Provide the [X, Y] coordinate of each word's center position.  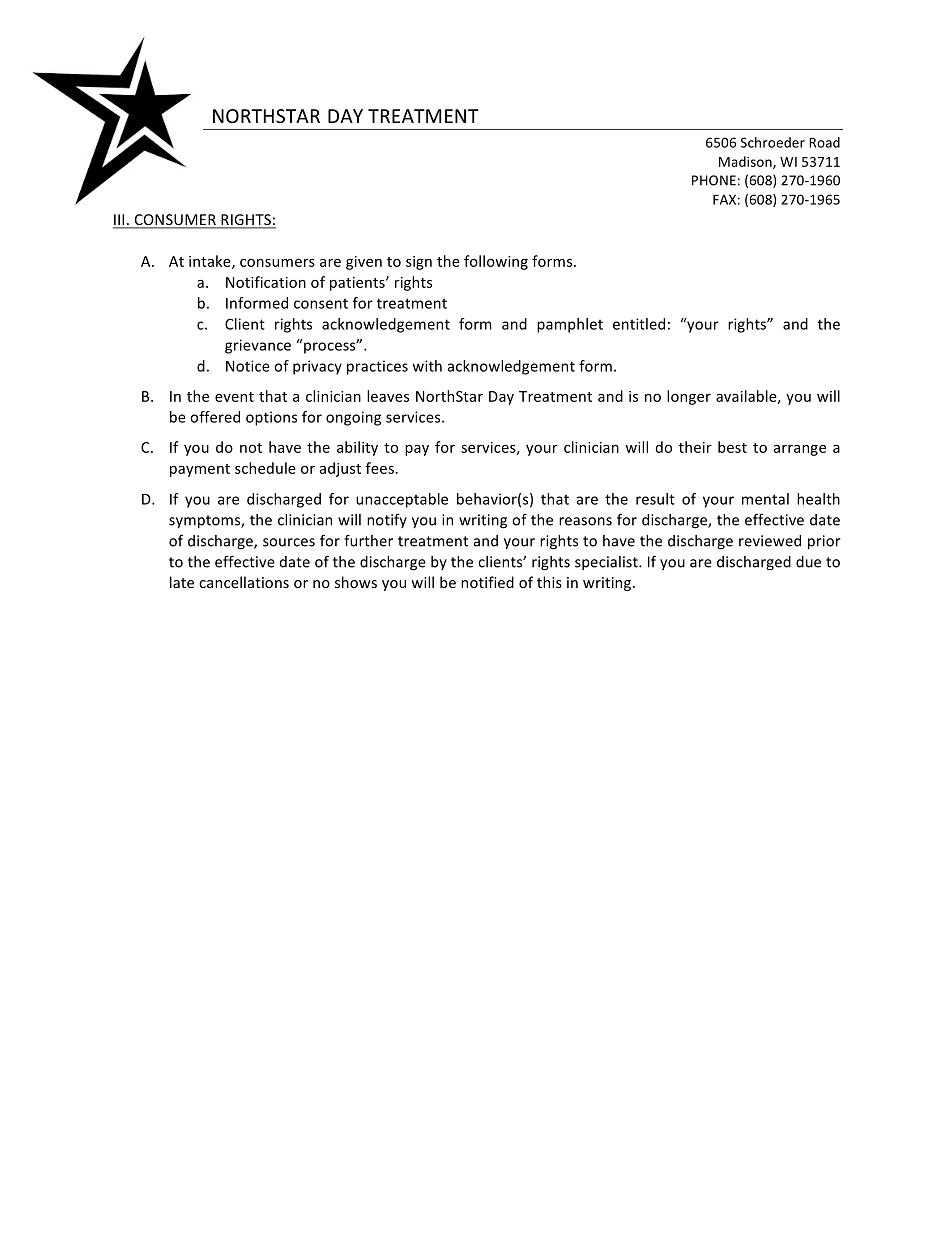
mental [765, 499]
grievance [258, 346]
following [496, 262]
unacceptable [402, 500]
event [234, 397]
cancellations [244, 582]
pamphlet [570, 325]
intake [211, 262]
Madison [746, 162]
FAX [724, 199]
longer [689, 397]
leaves [388, 396]
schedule [265, 468]
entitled [639, 324]
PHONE [714, 180]
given [364, 263]
